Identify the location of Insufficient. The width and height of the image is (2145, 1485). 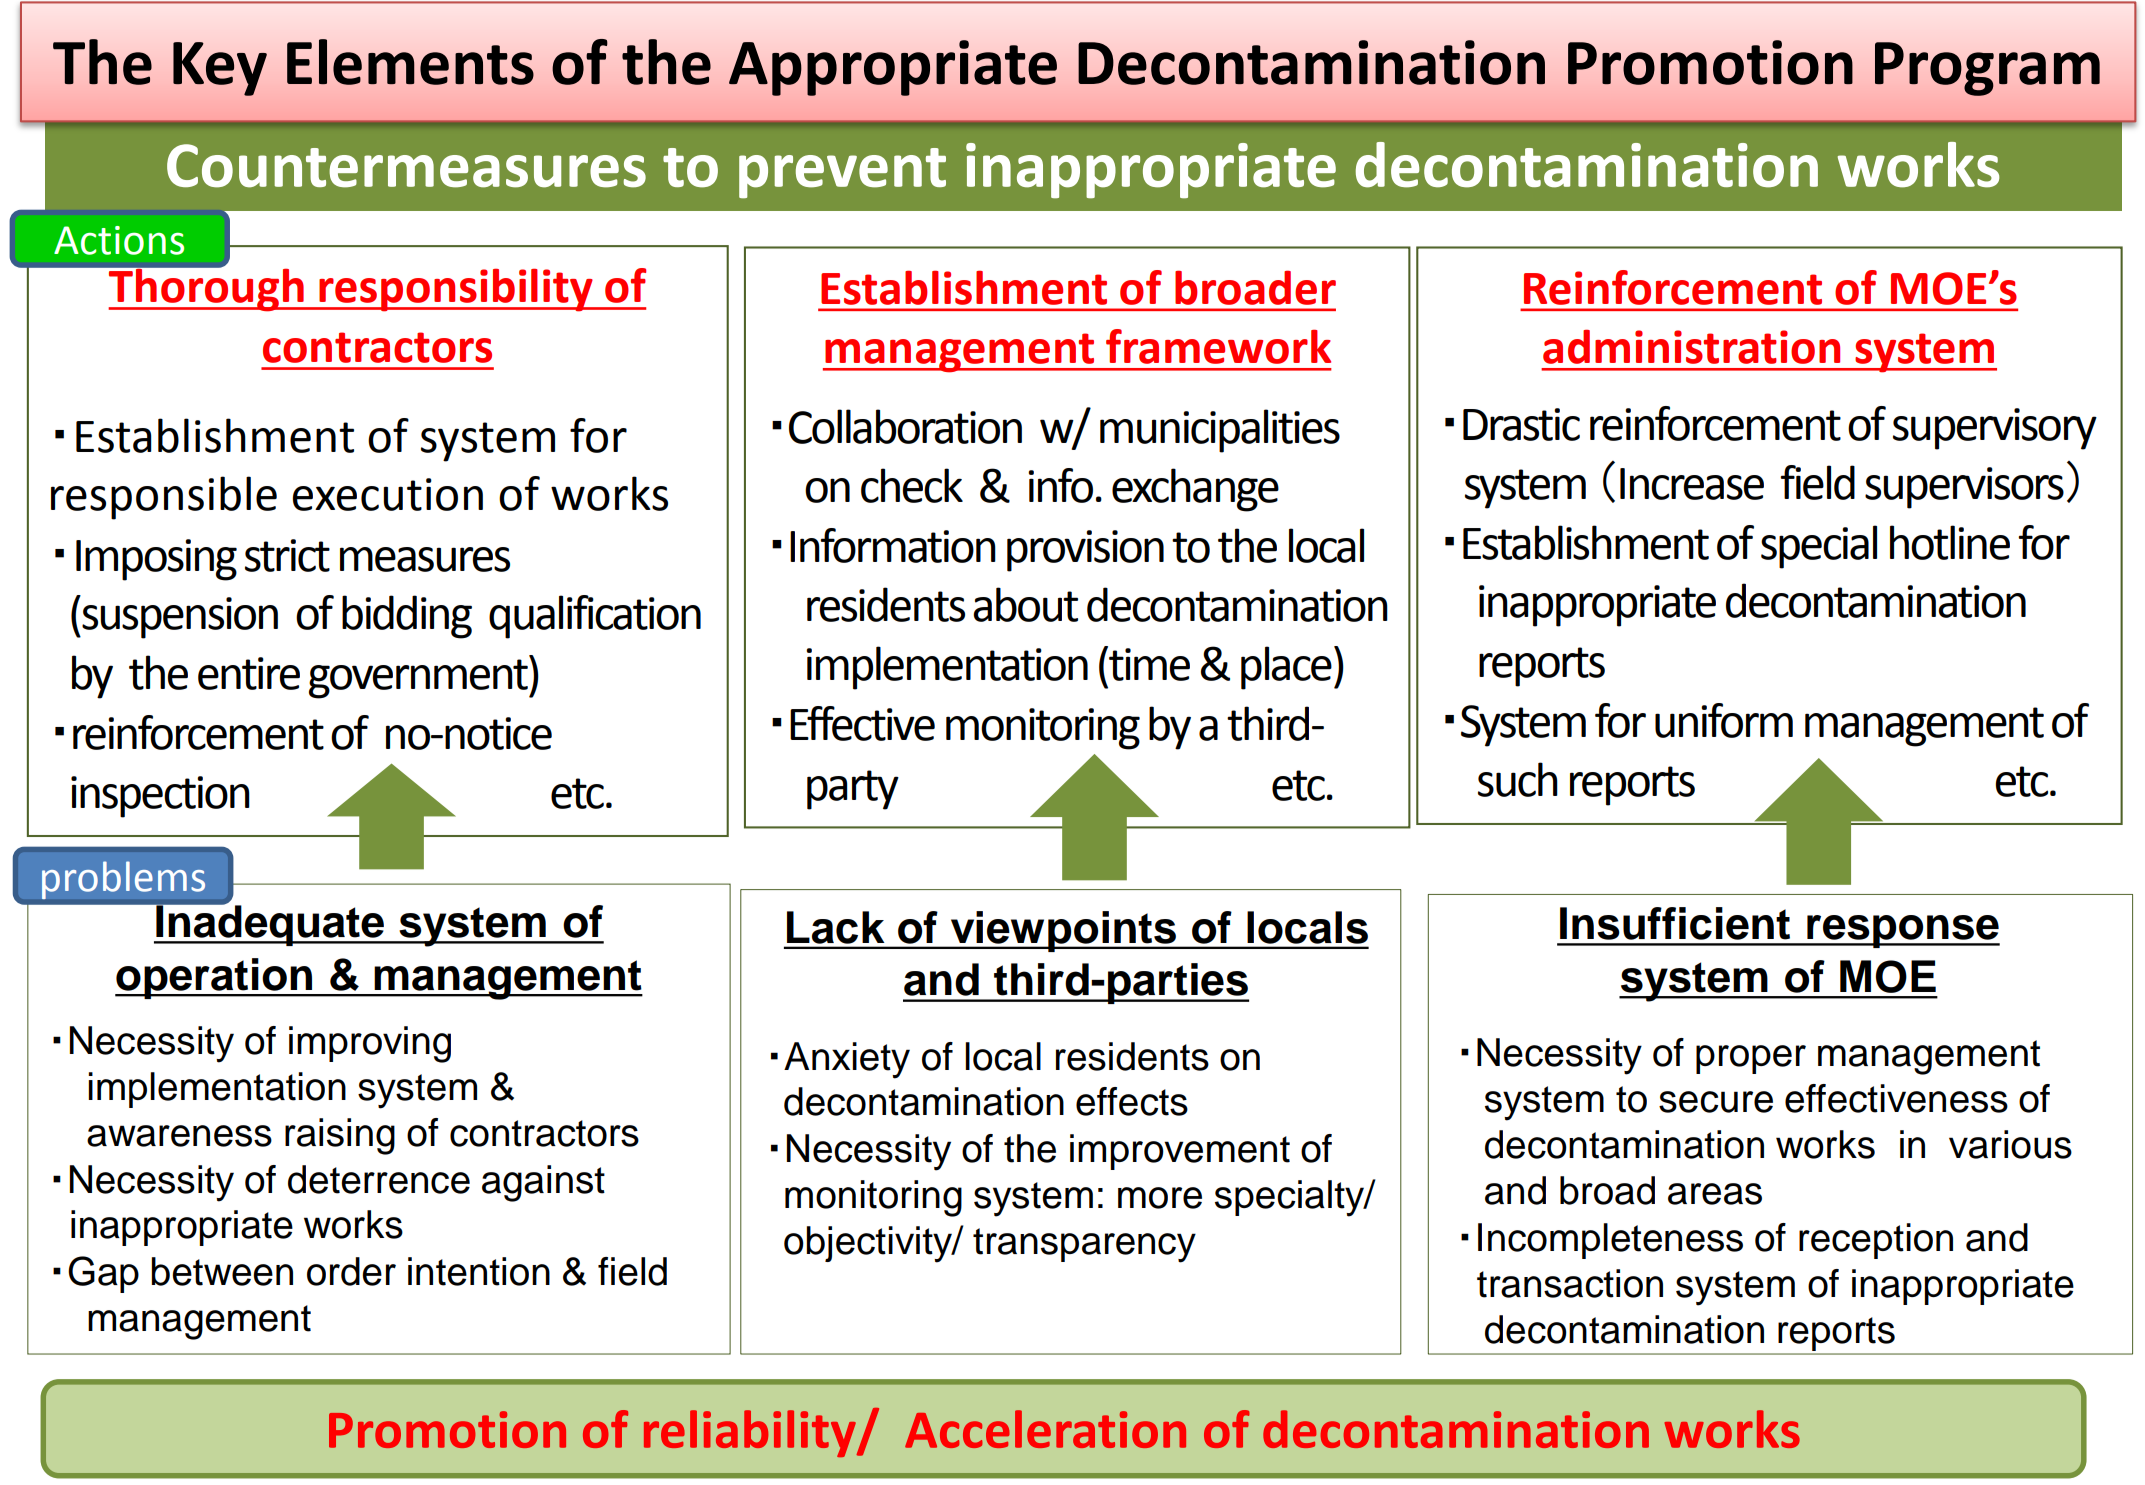
(1675, 923).
